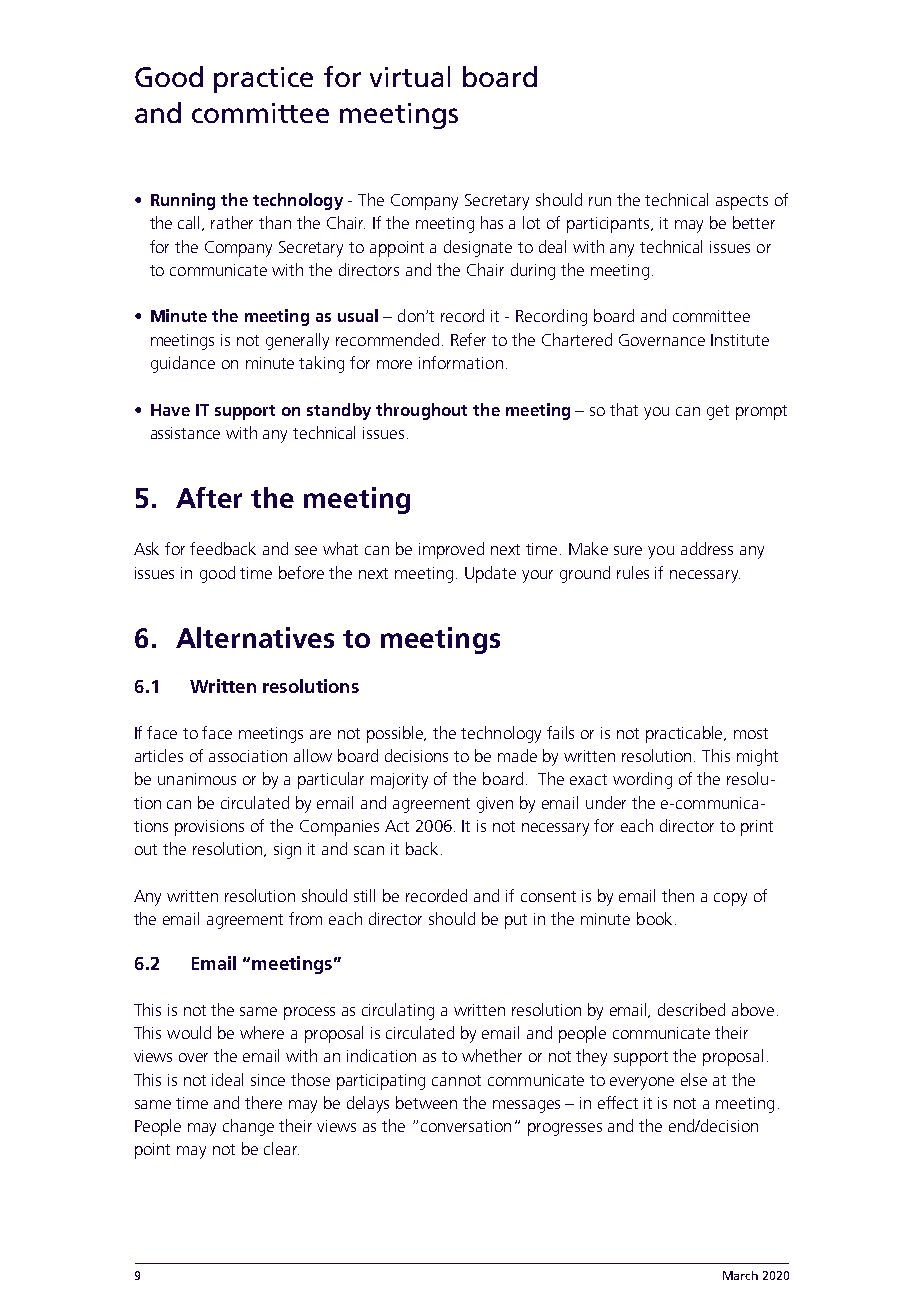  Describe the element at coordinates (263, 80) in the screenshot. I see `practice` at that location.
